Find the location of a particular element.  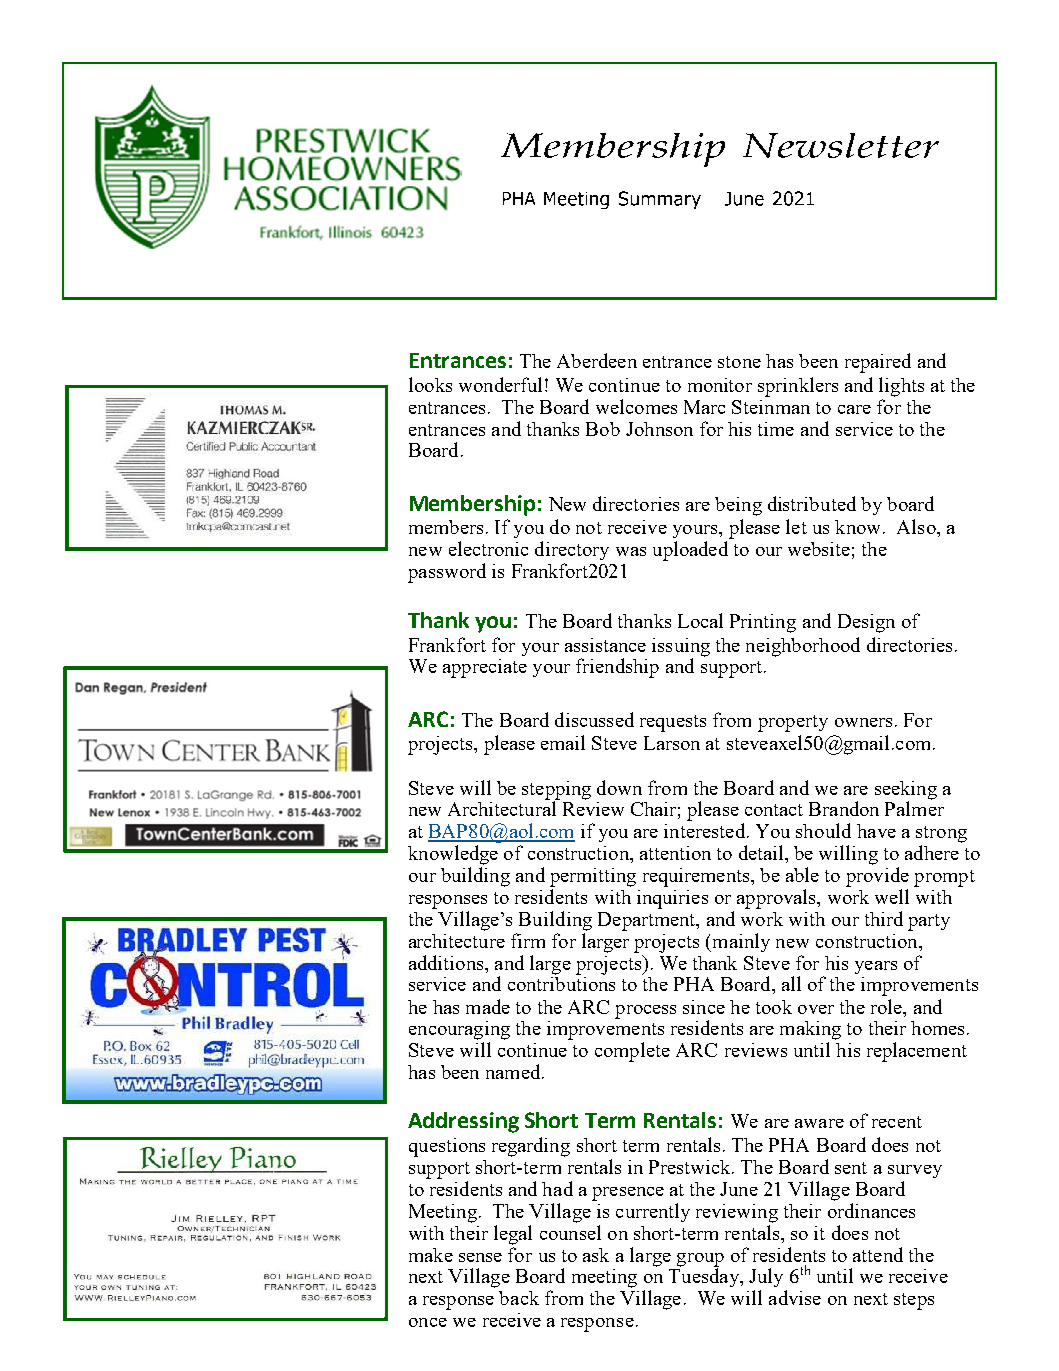

Marc is located at coordinates (704, 407).
